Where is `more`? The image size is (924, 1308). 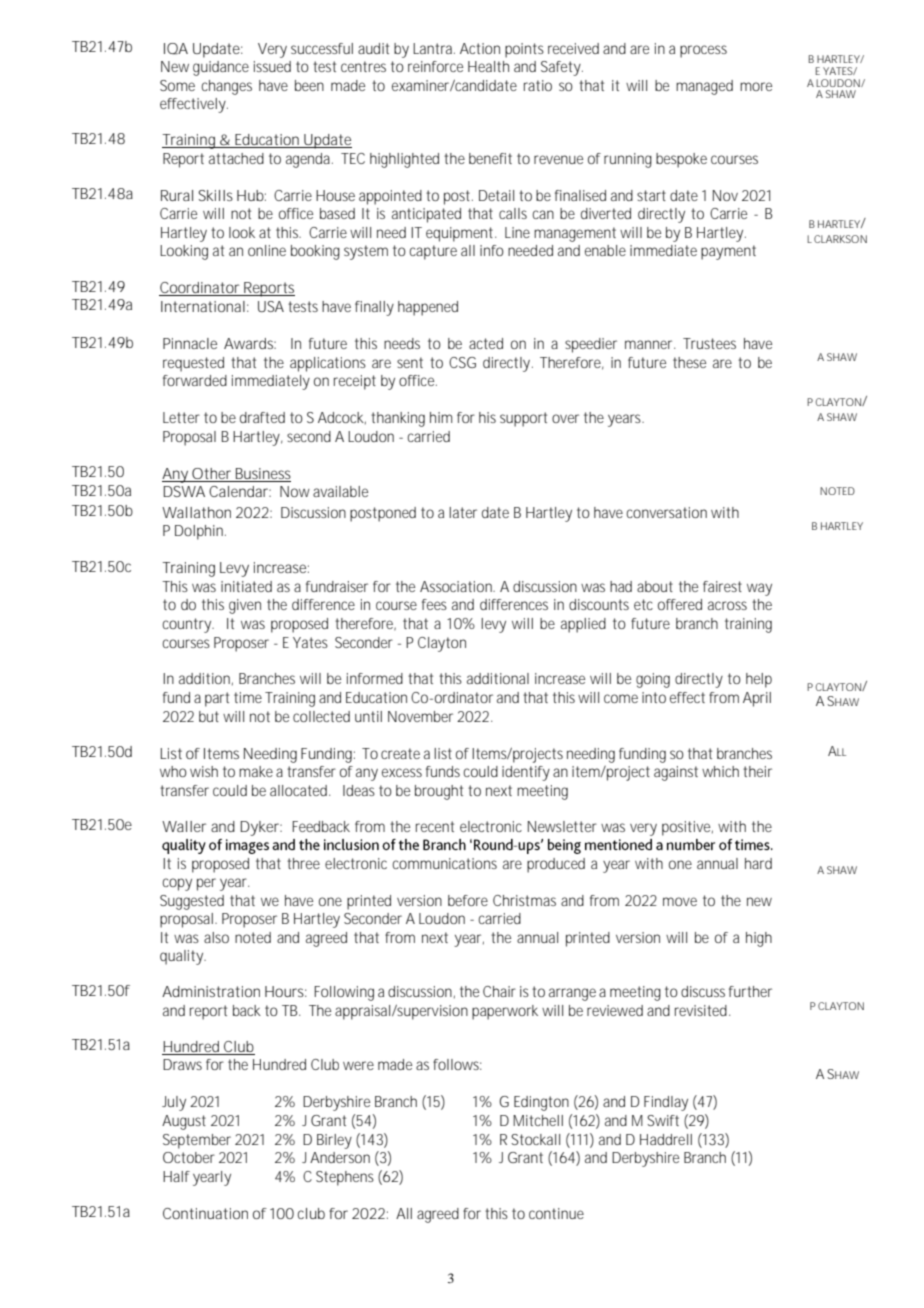
more is located at coordinates (756, 86).
